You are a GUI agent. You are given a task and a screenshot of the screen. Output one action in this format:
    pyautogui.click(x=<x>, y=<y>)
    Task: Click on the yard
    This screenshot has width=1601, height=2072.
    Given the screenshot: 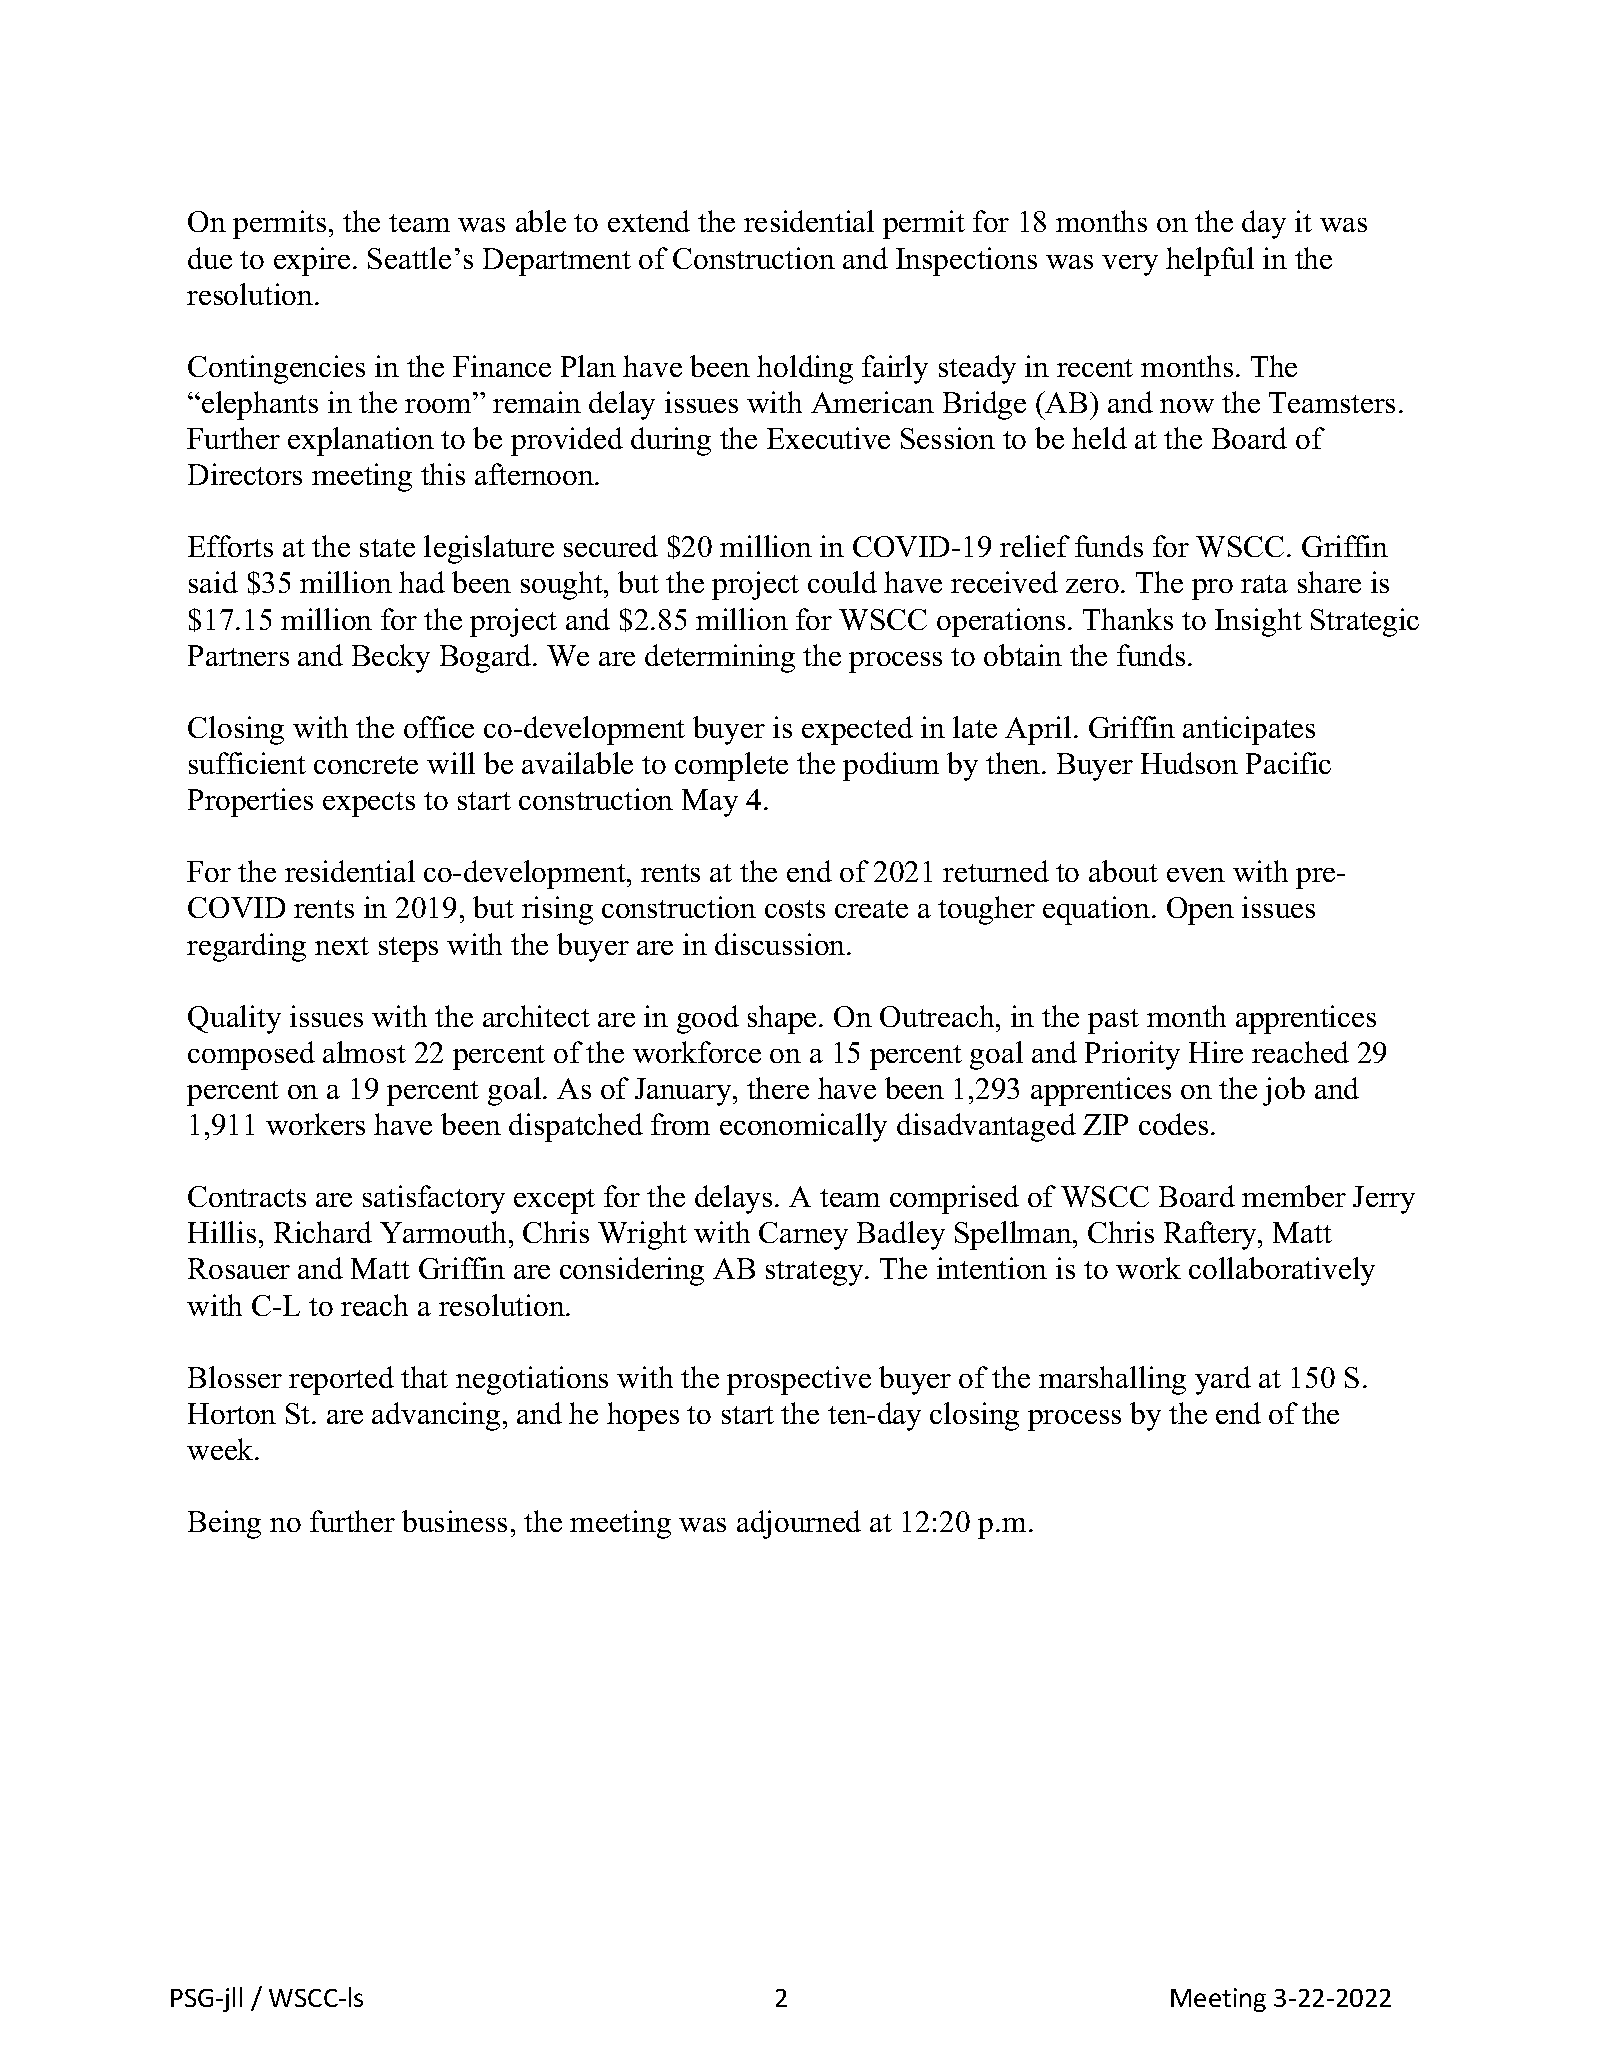 What is the action you would take?
    pyautogui.click(x=1223, y=1380)
